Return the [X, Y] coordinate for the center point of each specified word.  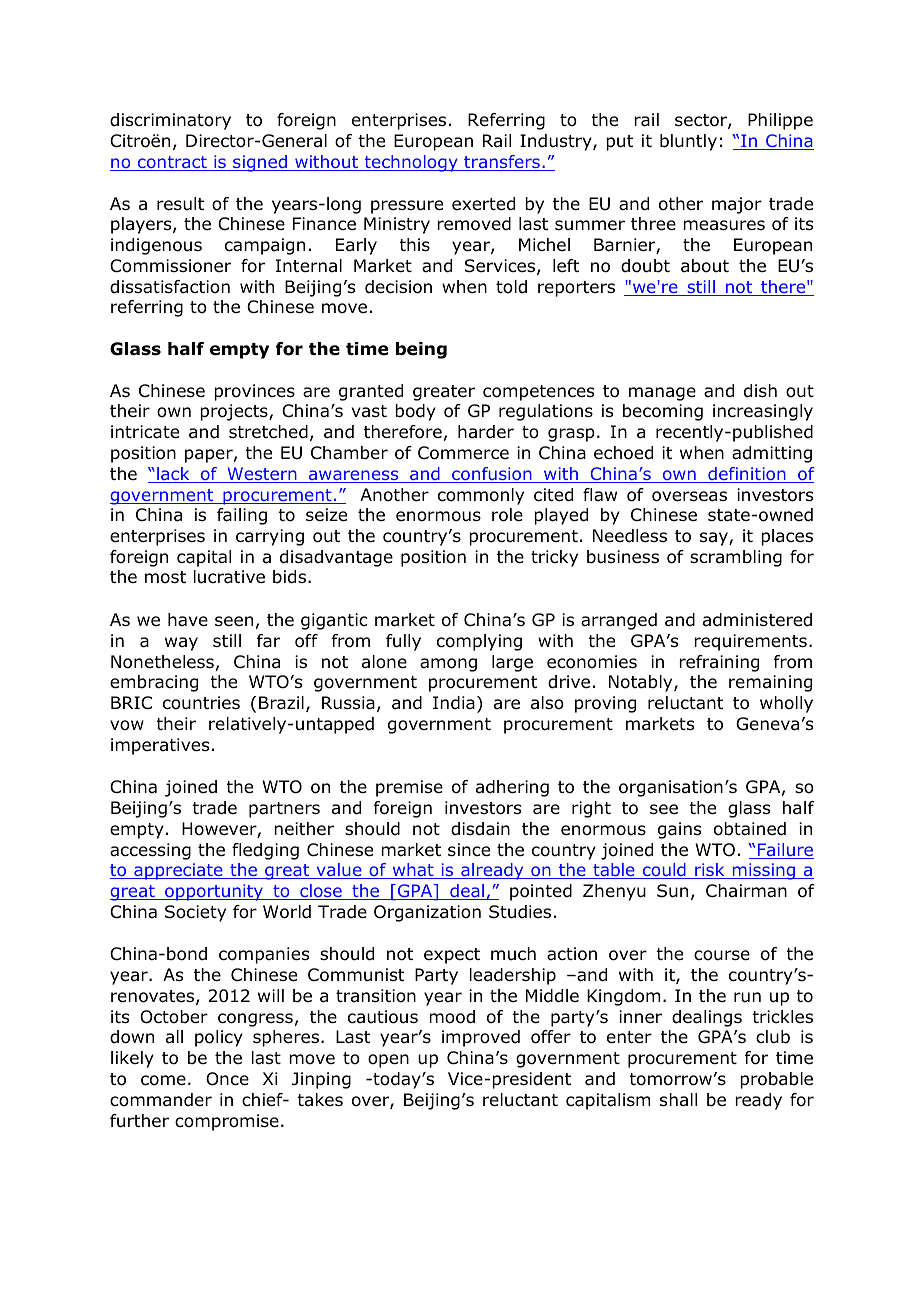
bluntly [688, 142]
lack [173, 475]
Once [227, 1079]
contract [172, 163]
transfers [502, 163]
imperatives [160, 746]
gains [679, 830]
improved [481, 1038]
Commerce [463, 453]
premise [409, 788]
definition [747, 475]
